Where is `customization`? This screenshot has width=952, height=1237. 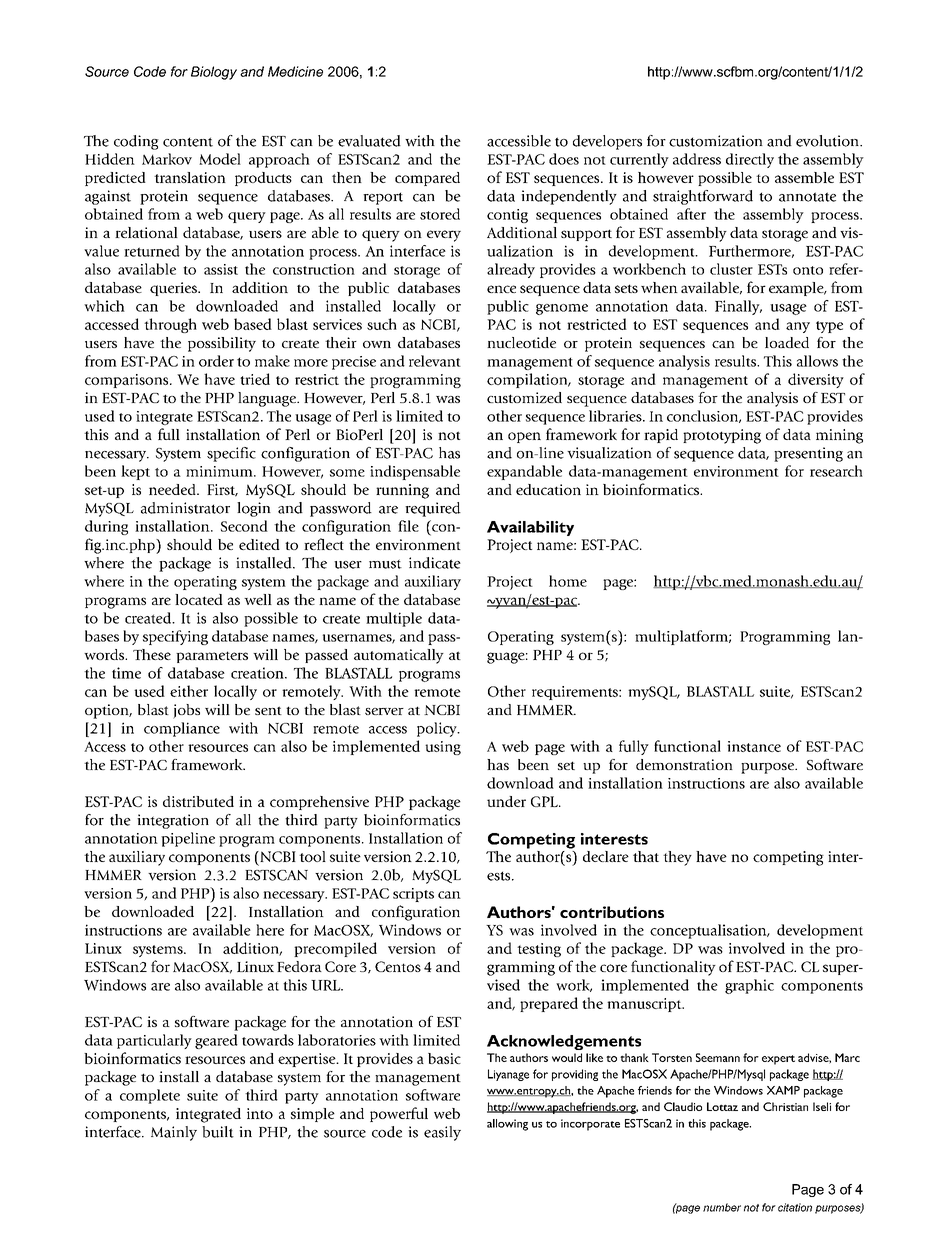
customization is located at coordinates (716, 141).
